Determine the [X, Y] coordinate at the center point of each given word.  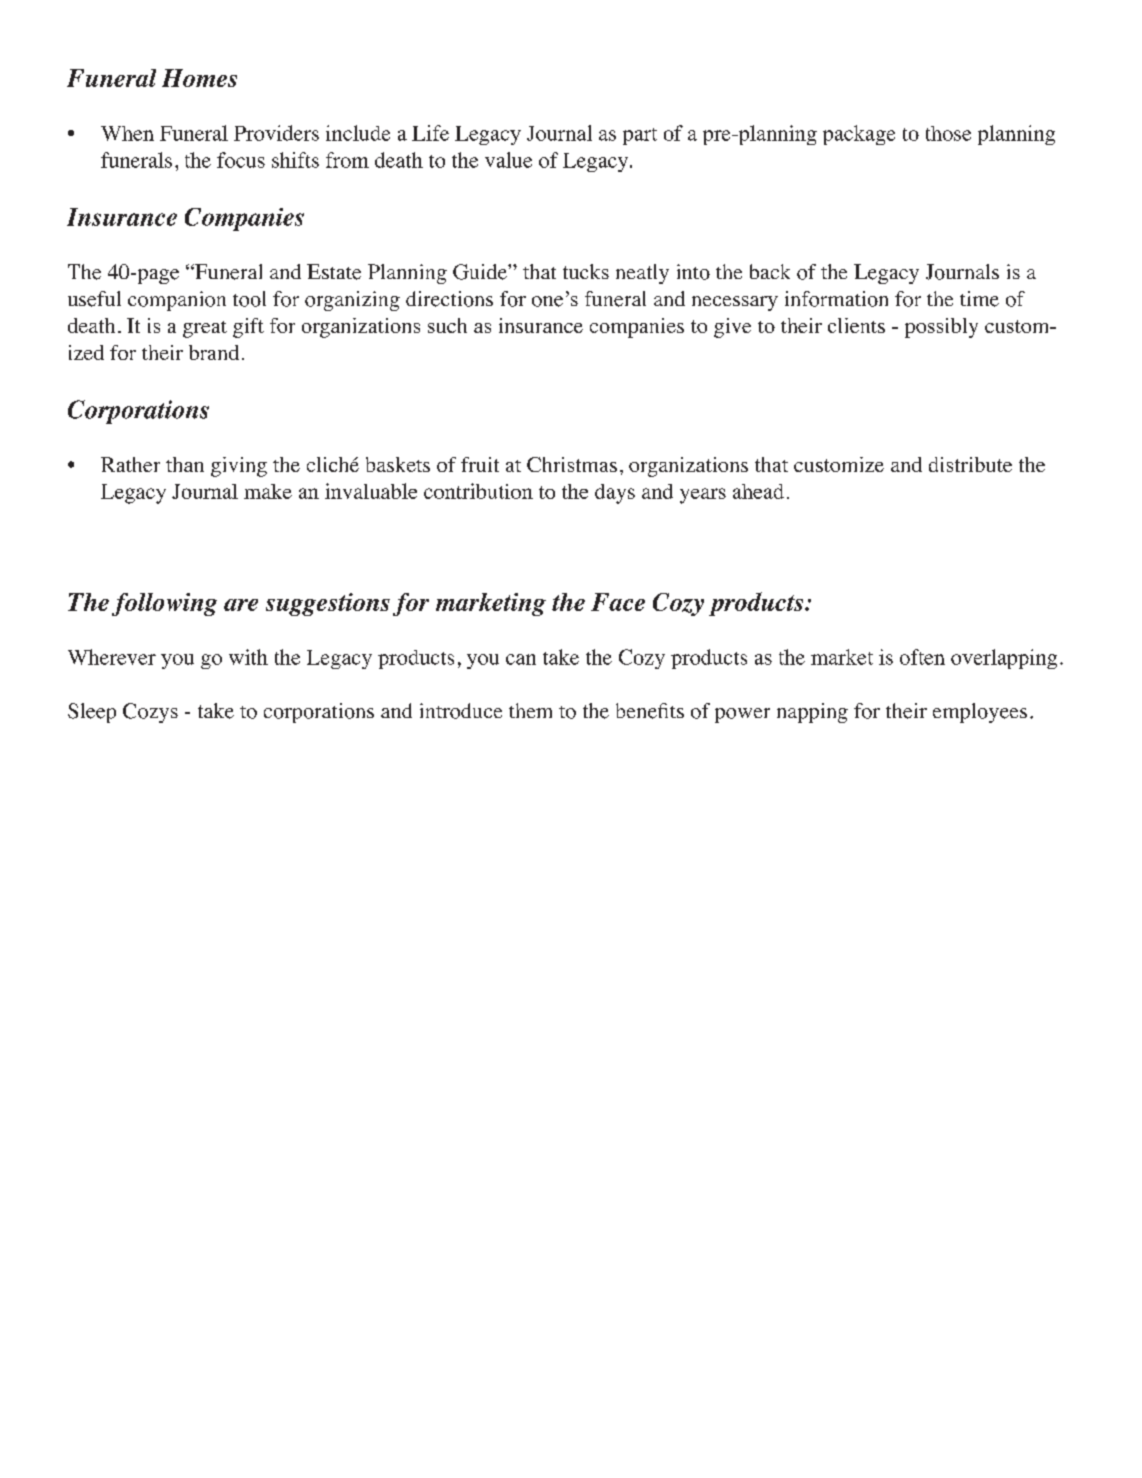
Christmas [572, 464]
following [164, 604]
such [447, 325]
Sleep [92, 713]
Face [618, 602]
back [770, 271]
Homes [199, 78]
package [859, 135]
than [185, 464]
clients [856, 325]
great [205, 329]
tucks [586, 271]
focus [241, 160]
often [922, 657]
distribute [970, 464]
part [640, 136]
